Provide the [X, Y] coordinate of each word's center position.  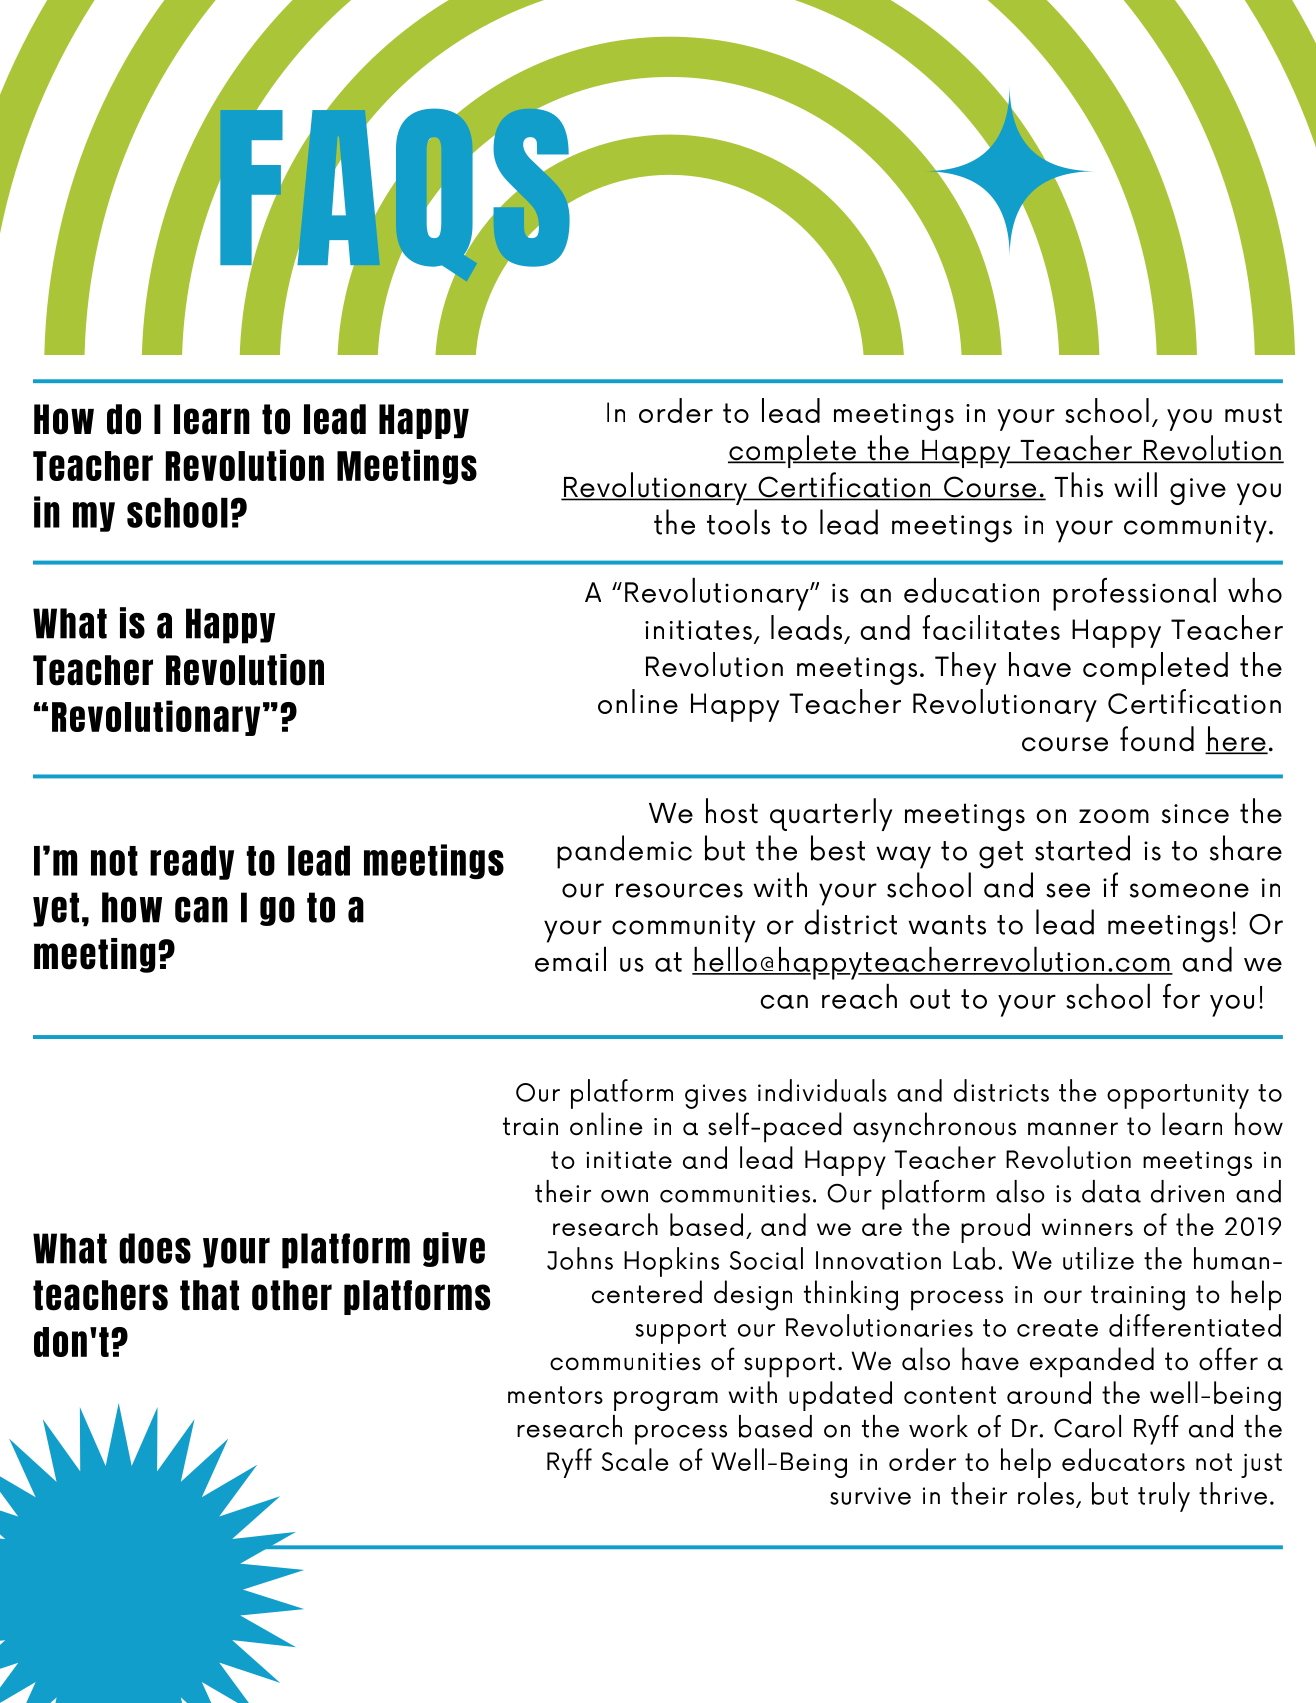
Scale [635, 1459]
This [1078, 485]
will [1135, 484]
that [209, 1295]
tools [738, 522]
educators [1123, 1459]
